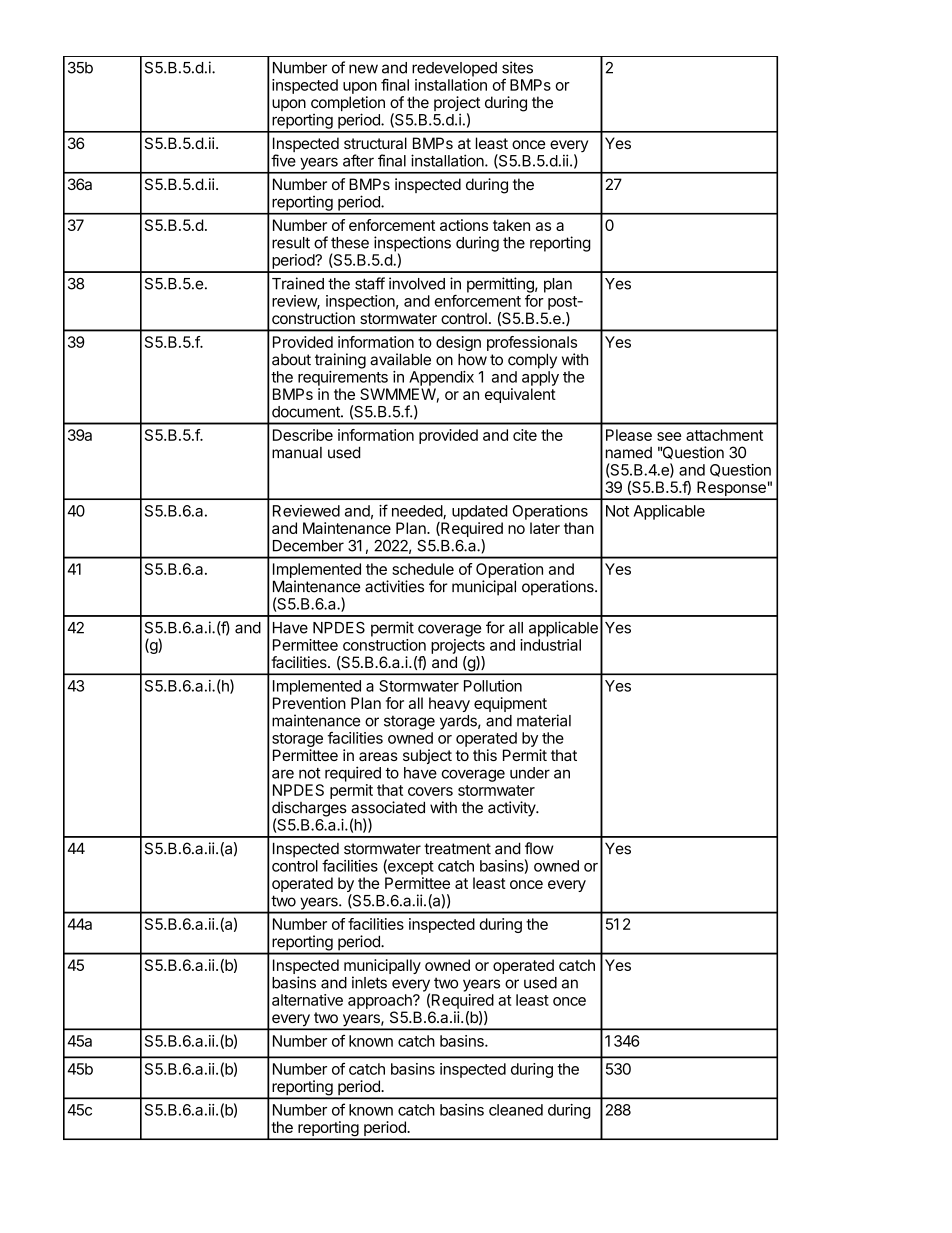  What do you see at coordinates (348, 105) in the screenshot?
I see `completion` at bounding box center [348, 105].
